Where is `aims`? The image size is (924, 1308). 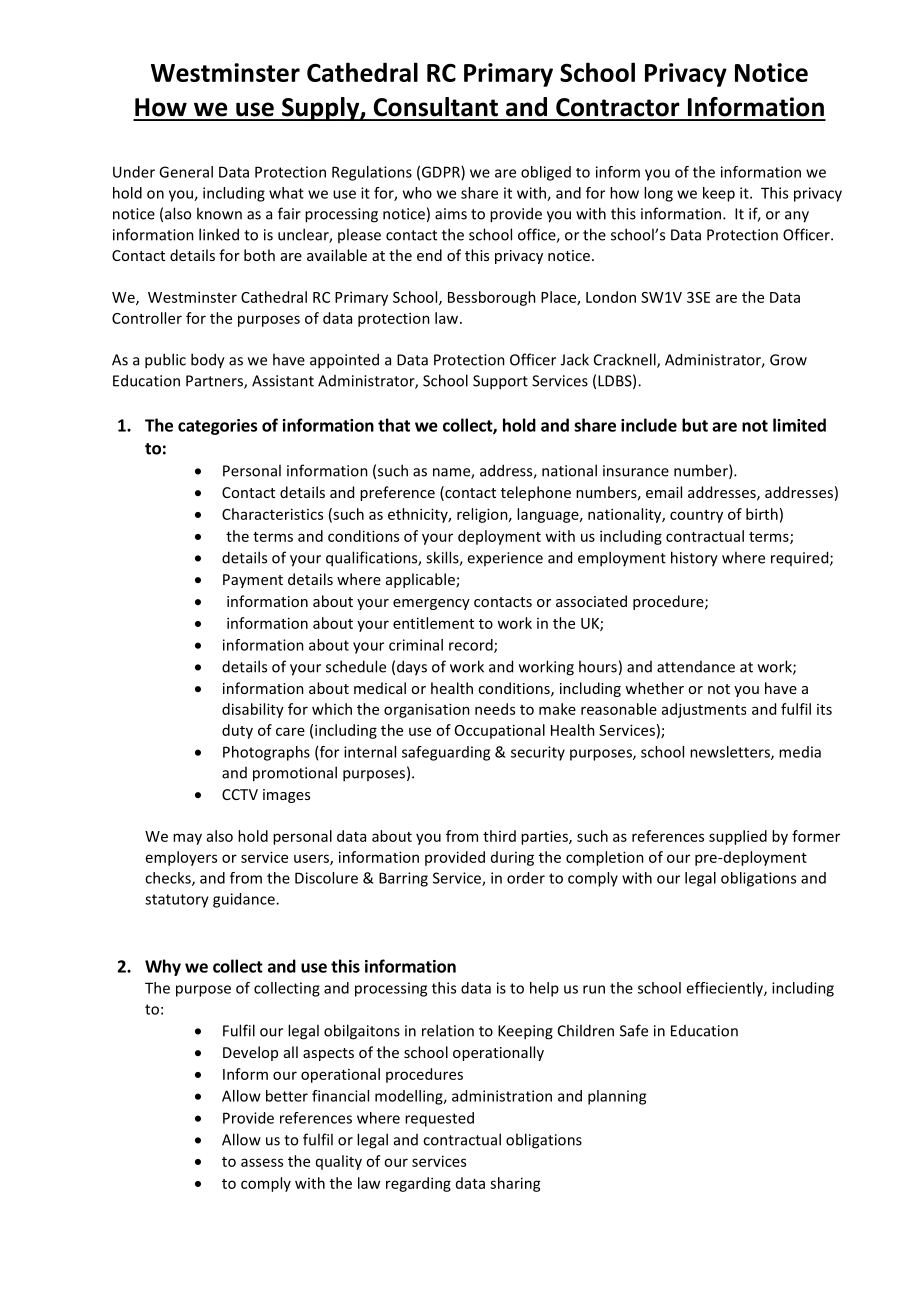 aims is located at coordinates (451, 214).
